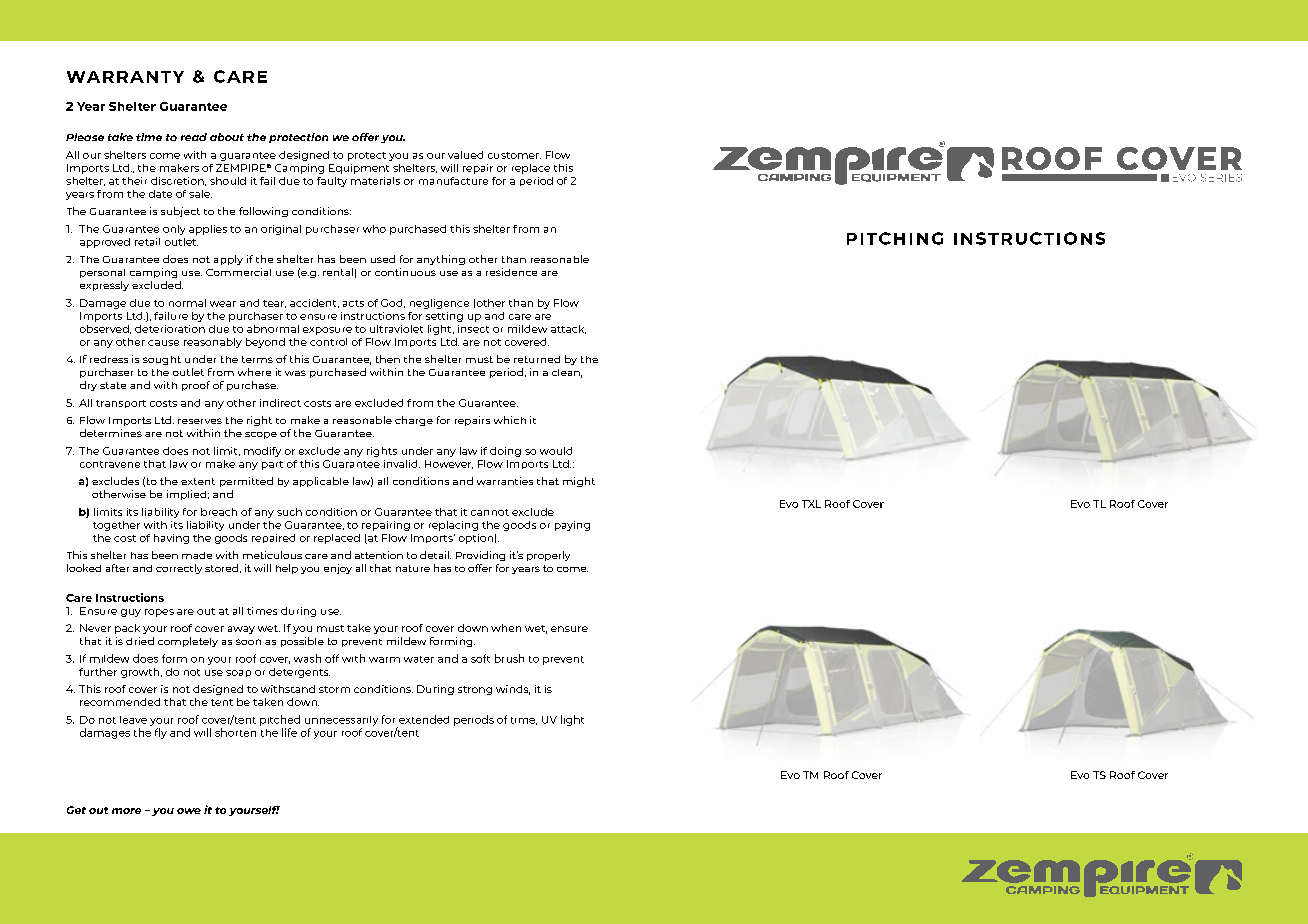  What do you see at coordinates (327, 331) in the screenshot?
I see `exposure` at bounding box center [327, 331].
